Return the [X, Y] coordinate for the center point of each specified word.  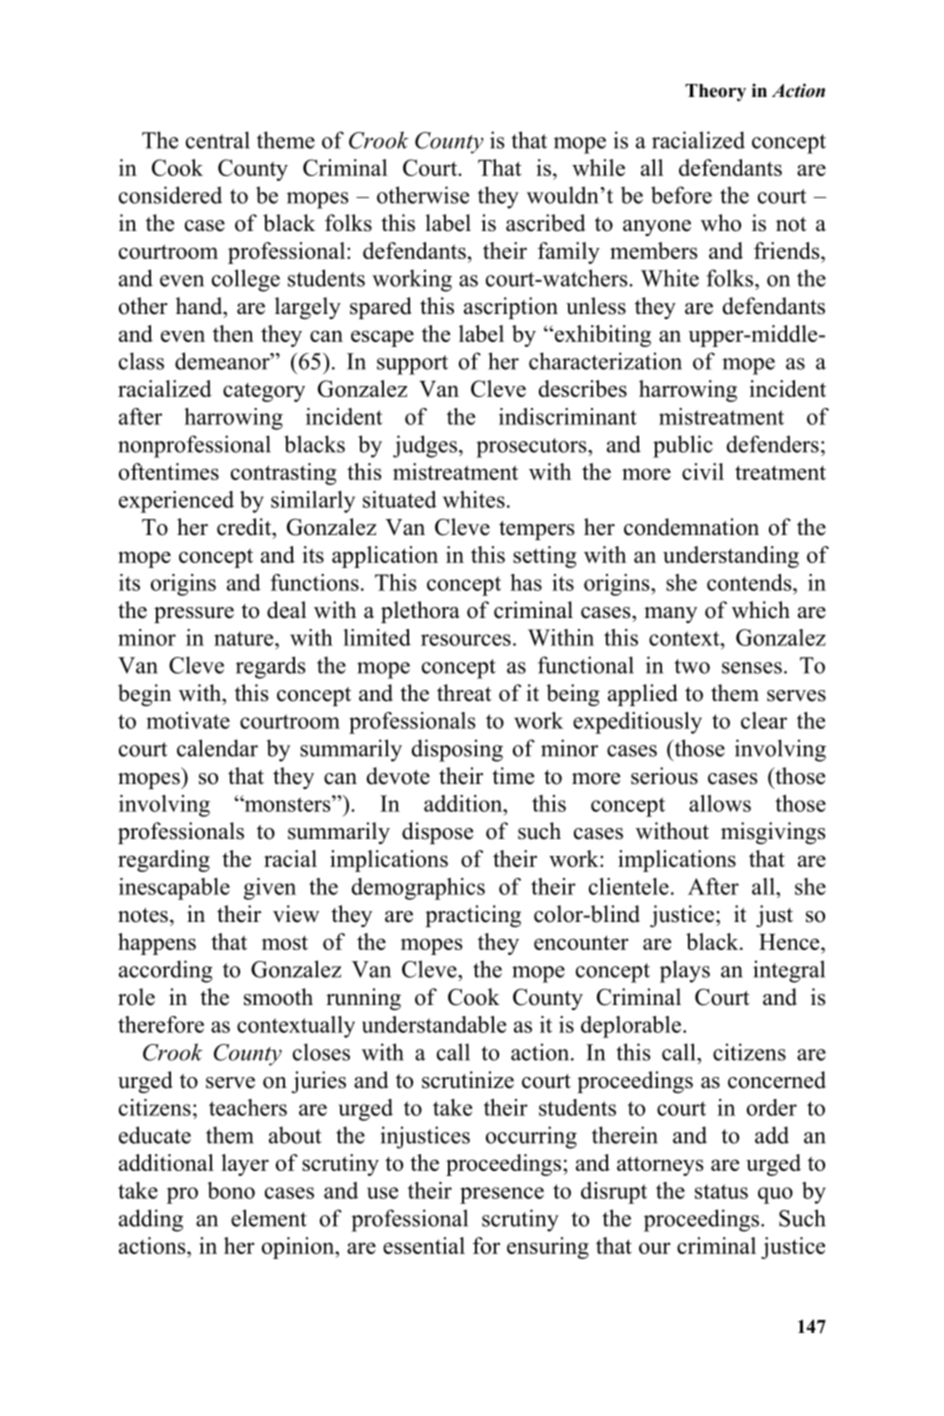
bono [231, 1190]
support [412, 365]
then [233, 333]
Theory [715, 92]
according [166, 971]
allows [720, 803]
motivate [188, 720]
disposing [457, 750]
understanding [731, 557]
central [218, 140]
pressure [194, 615]
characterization [605, 361]
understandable [434, 1024]
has [526, 582]
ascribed [545, 223]
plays [685, 971]
